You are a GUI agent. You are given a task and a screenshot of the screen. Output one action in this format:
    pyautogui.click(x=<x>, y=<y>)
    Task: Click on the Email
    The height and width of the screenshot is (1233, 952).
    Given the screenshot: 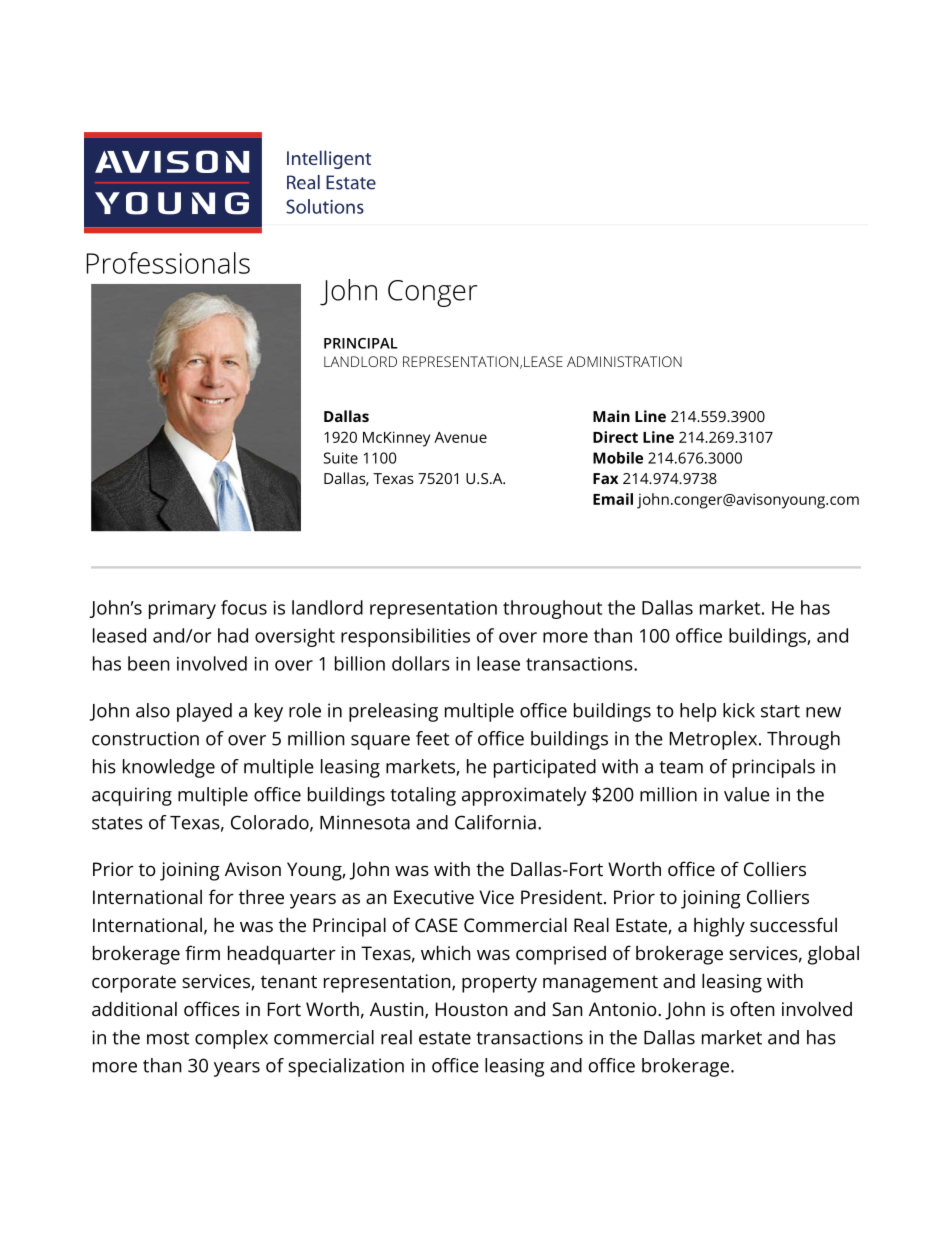 What is the action you would take?
    pyautogui.click(x=613, y=499)
